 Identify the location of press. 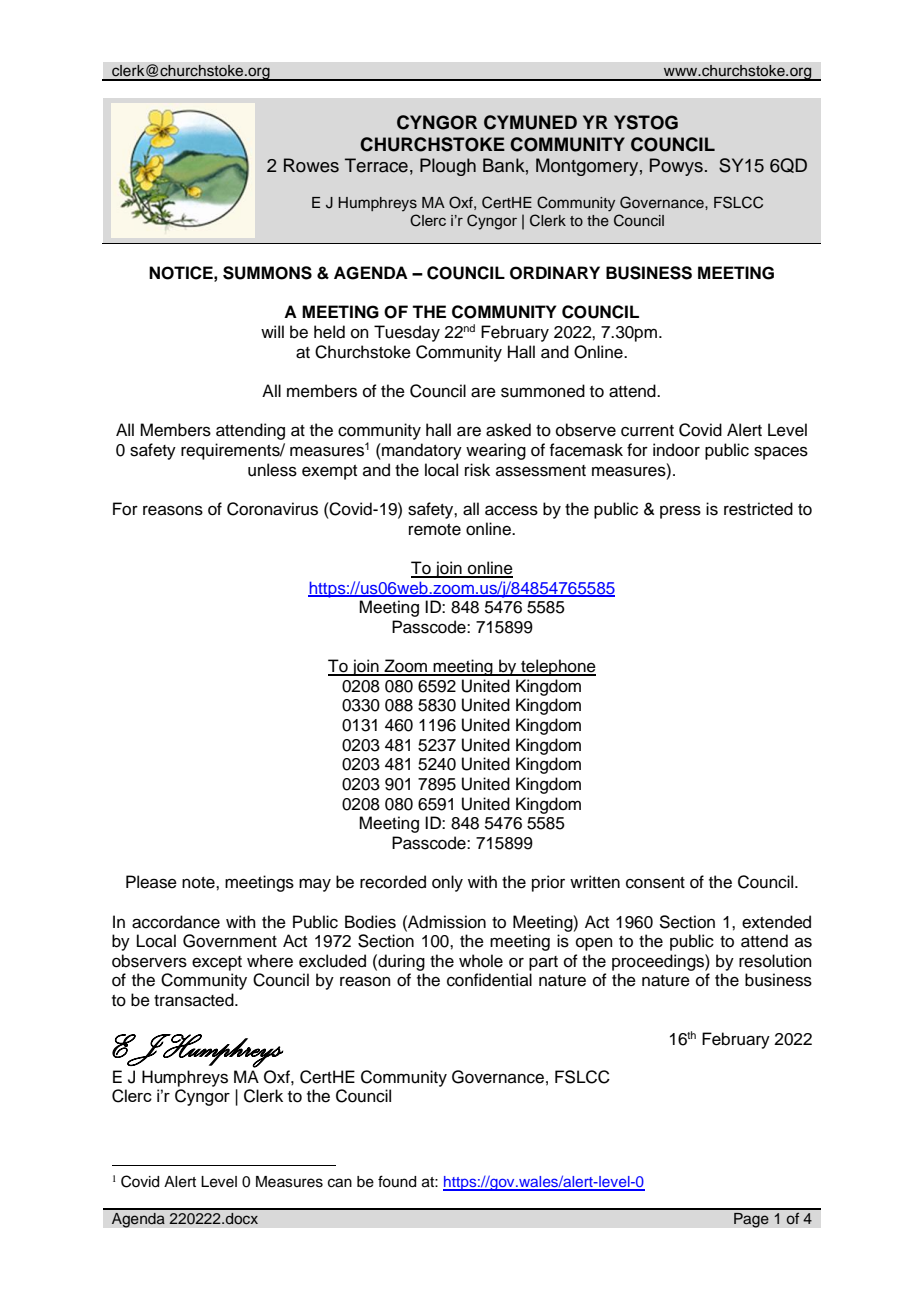
(680, 512).
